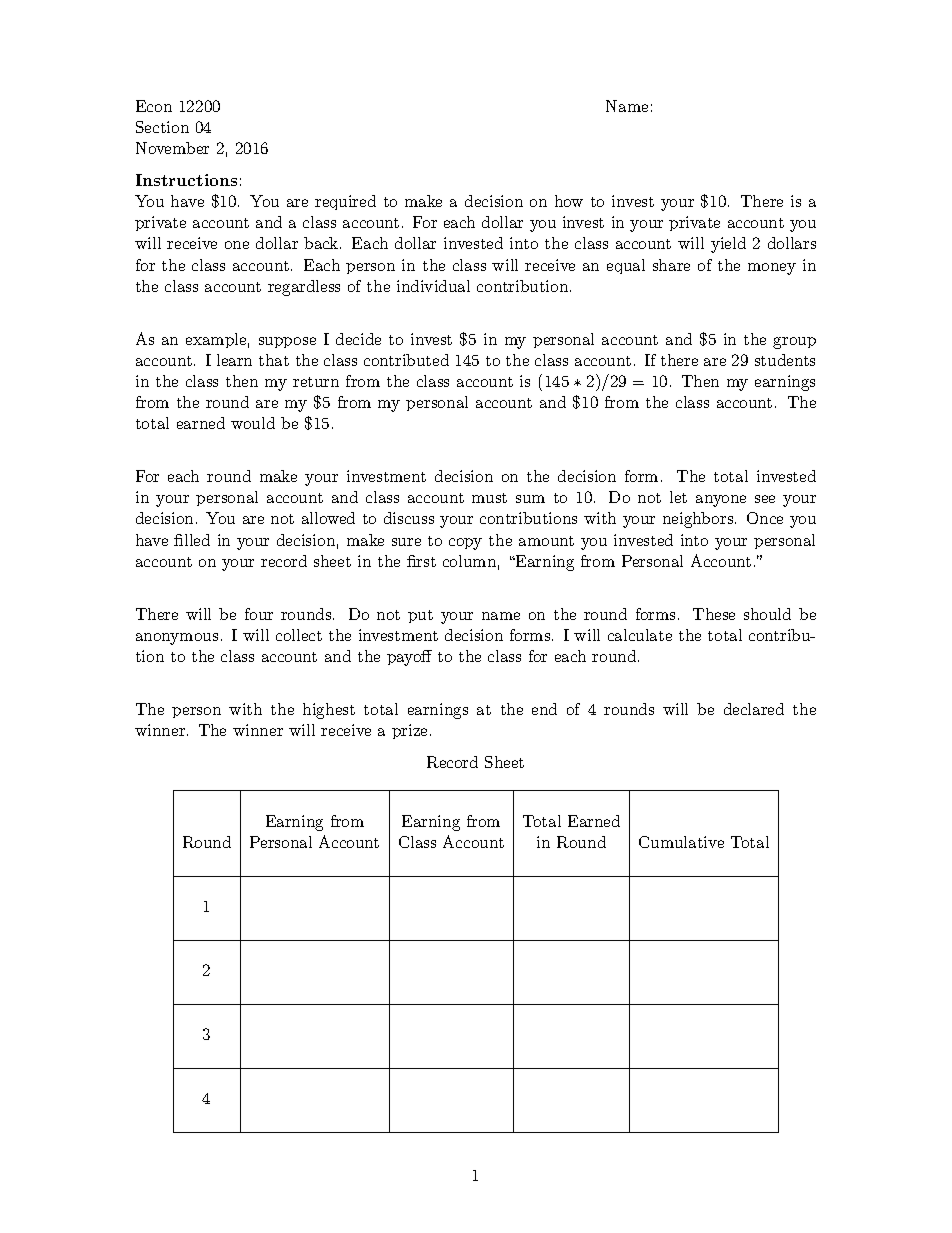 This page has width=952, height=1233. What do you see at coordinates (358, 339) in the page?
I see `decide` at bounding box center [358, 339].
